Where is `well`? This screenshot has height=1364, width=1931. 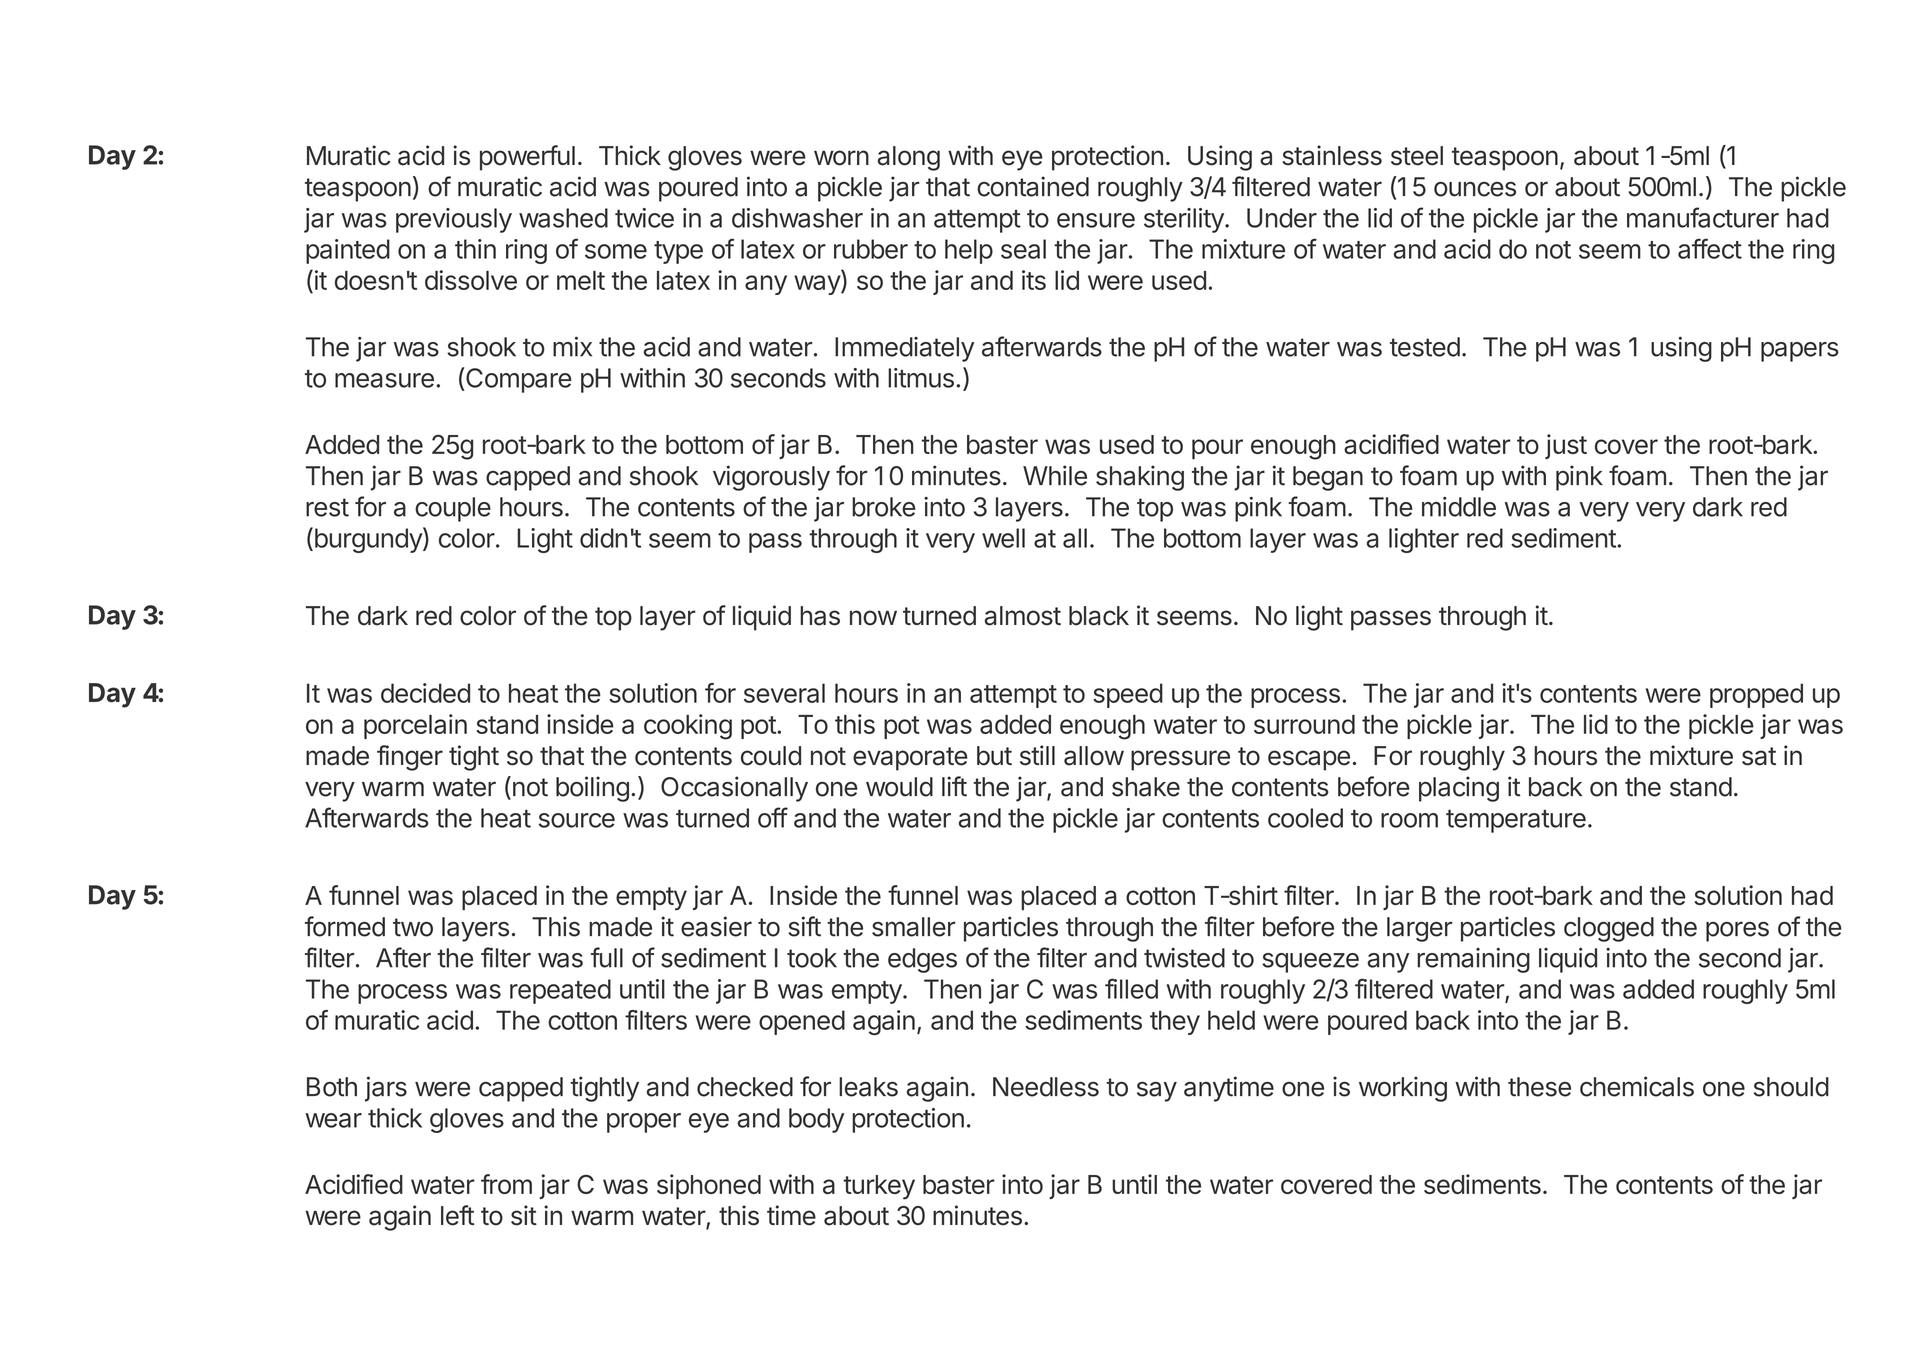
well is located at coordinates (1003, 538).
